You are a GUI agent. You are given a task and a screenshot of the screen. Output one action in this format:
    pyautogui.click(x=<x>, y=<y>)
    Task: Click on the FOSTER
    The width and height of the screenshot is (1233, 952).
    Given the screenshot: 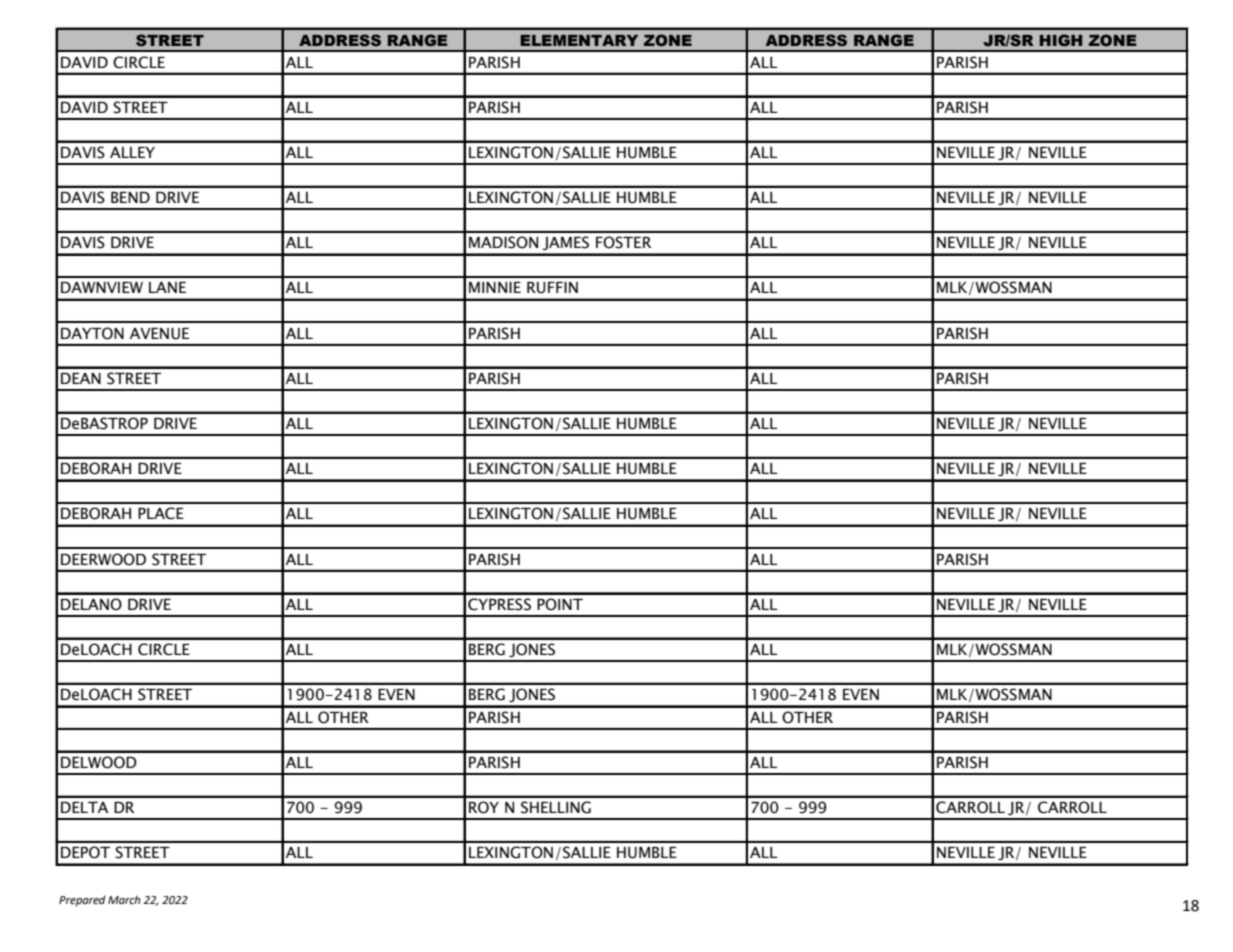 What is the action you would take?
    pyautogui.click(x=623, y=242)
